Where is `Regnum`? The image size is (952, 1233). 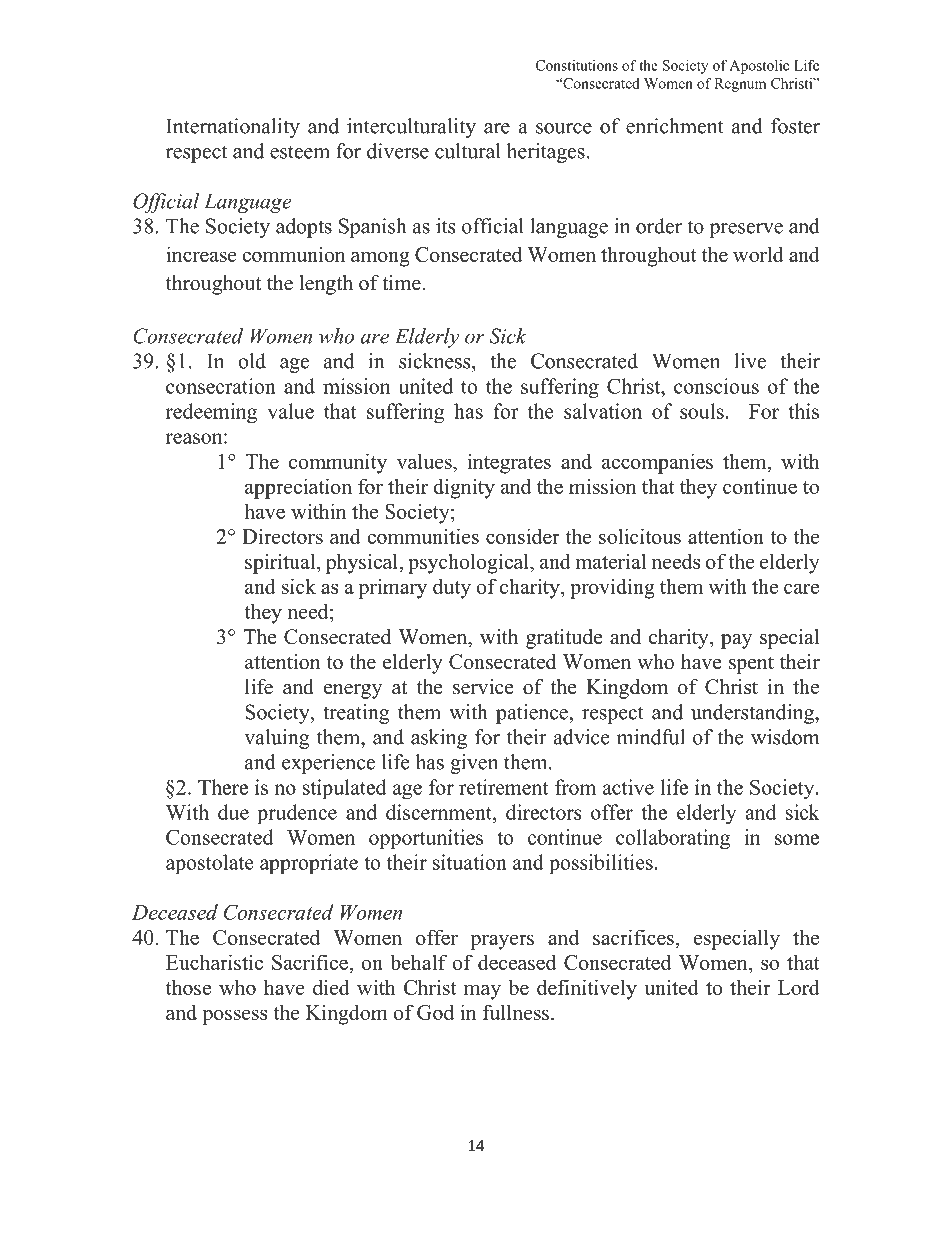 Regnum is located at coordinates (740, 85).
